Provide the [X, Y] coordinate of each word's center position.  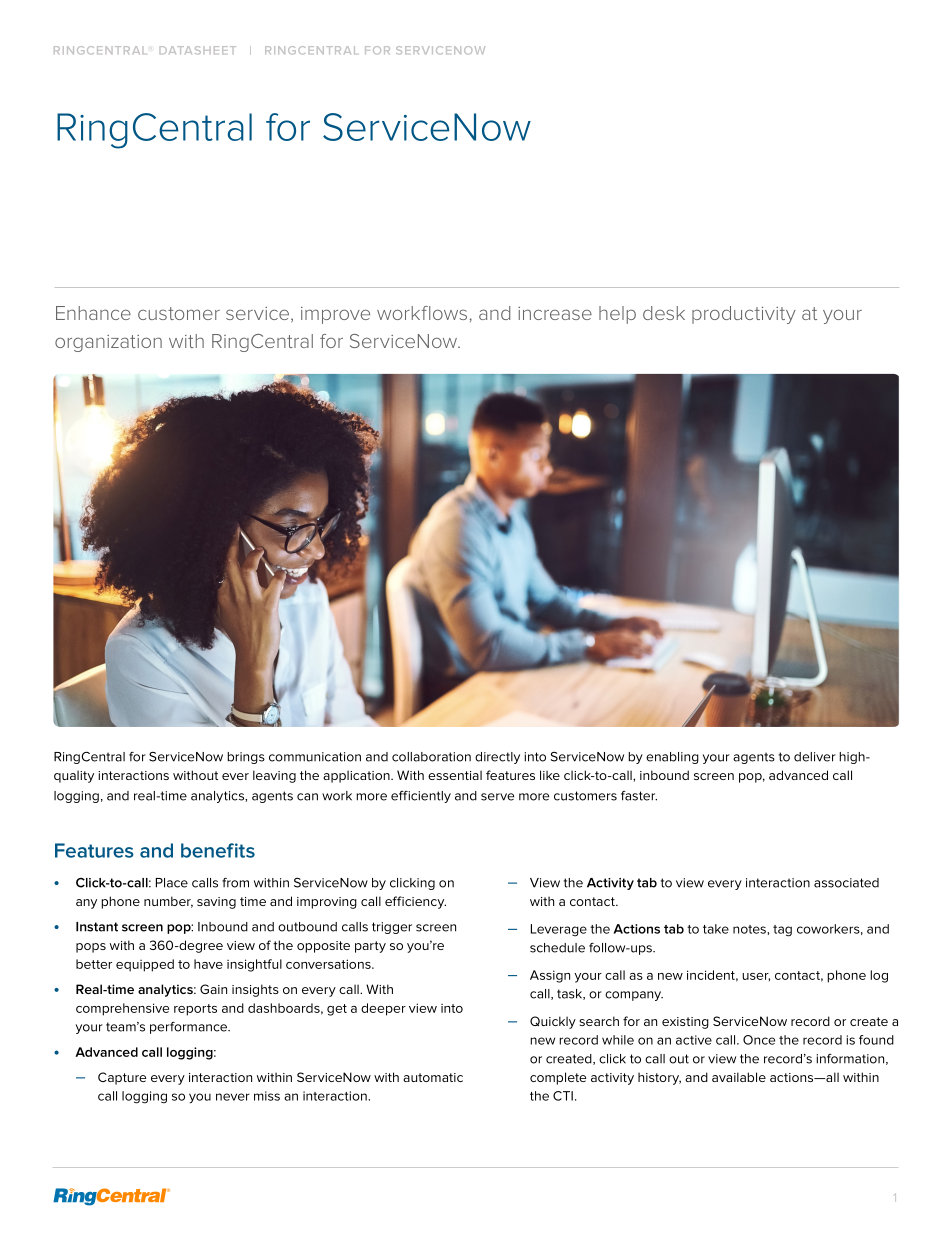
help [617, 315]
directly [497, 758]
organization [108, 343]
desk [664, 313]
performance [190, 1028]
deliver [815, 757]
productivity [744, 315]
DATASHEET [198, 50]
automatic [433, 1077]
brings [246, 758]
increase [555, 313]
